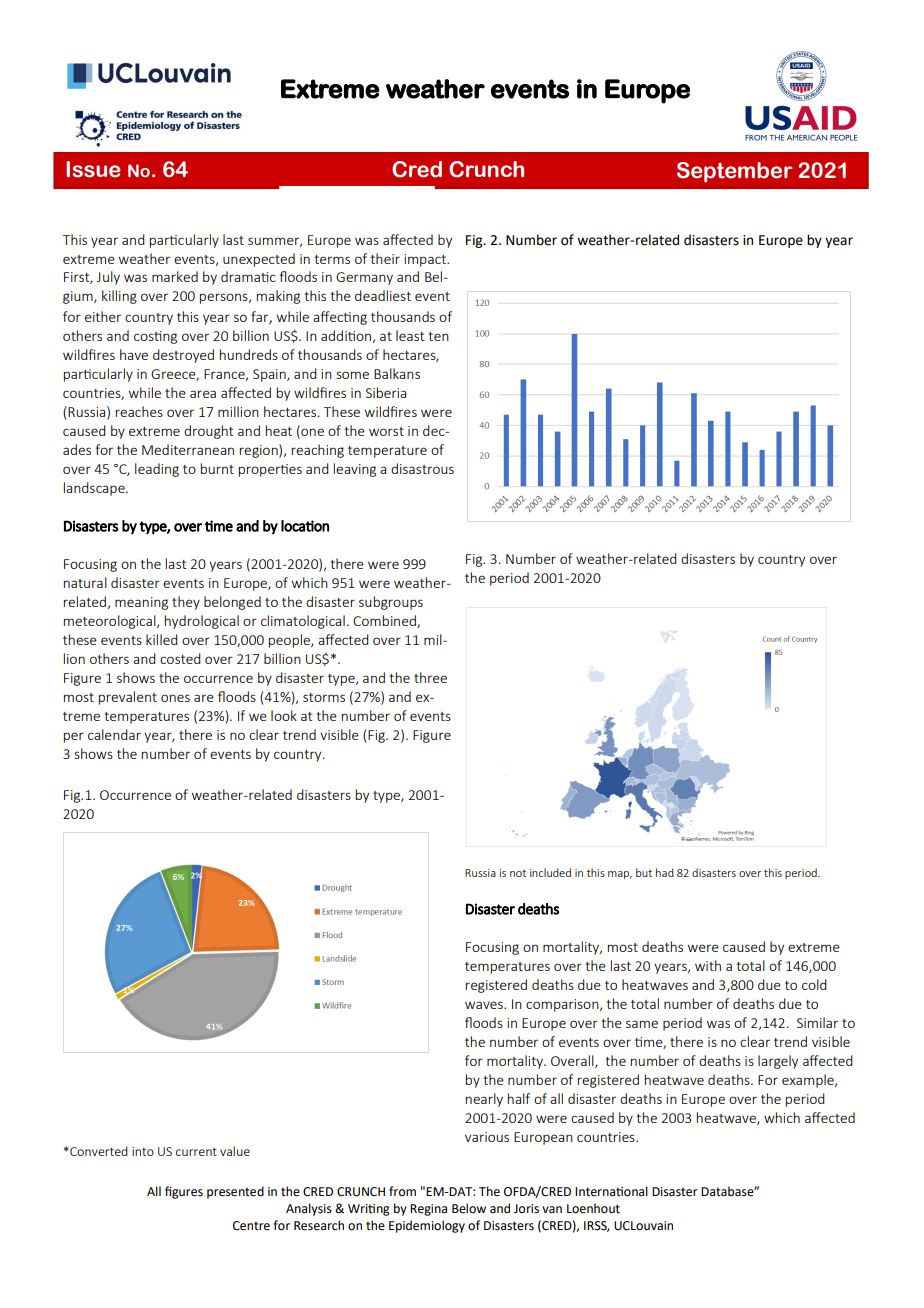  What do you see at coordinates (469, 1208) in the page?
I see `Below` at bounding box center [469, 1208].
